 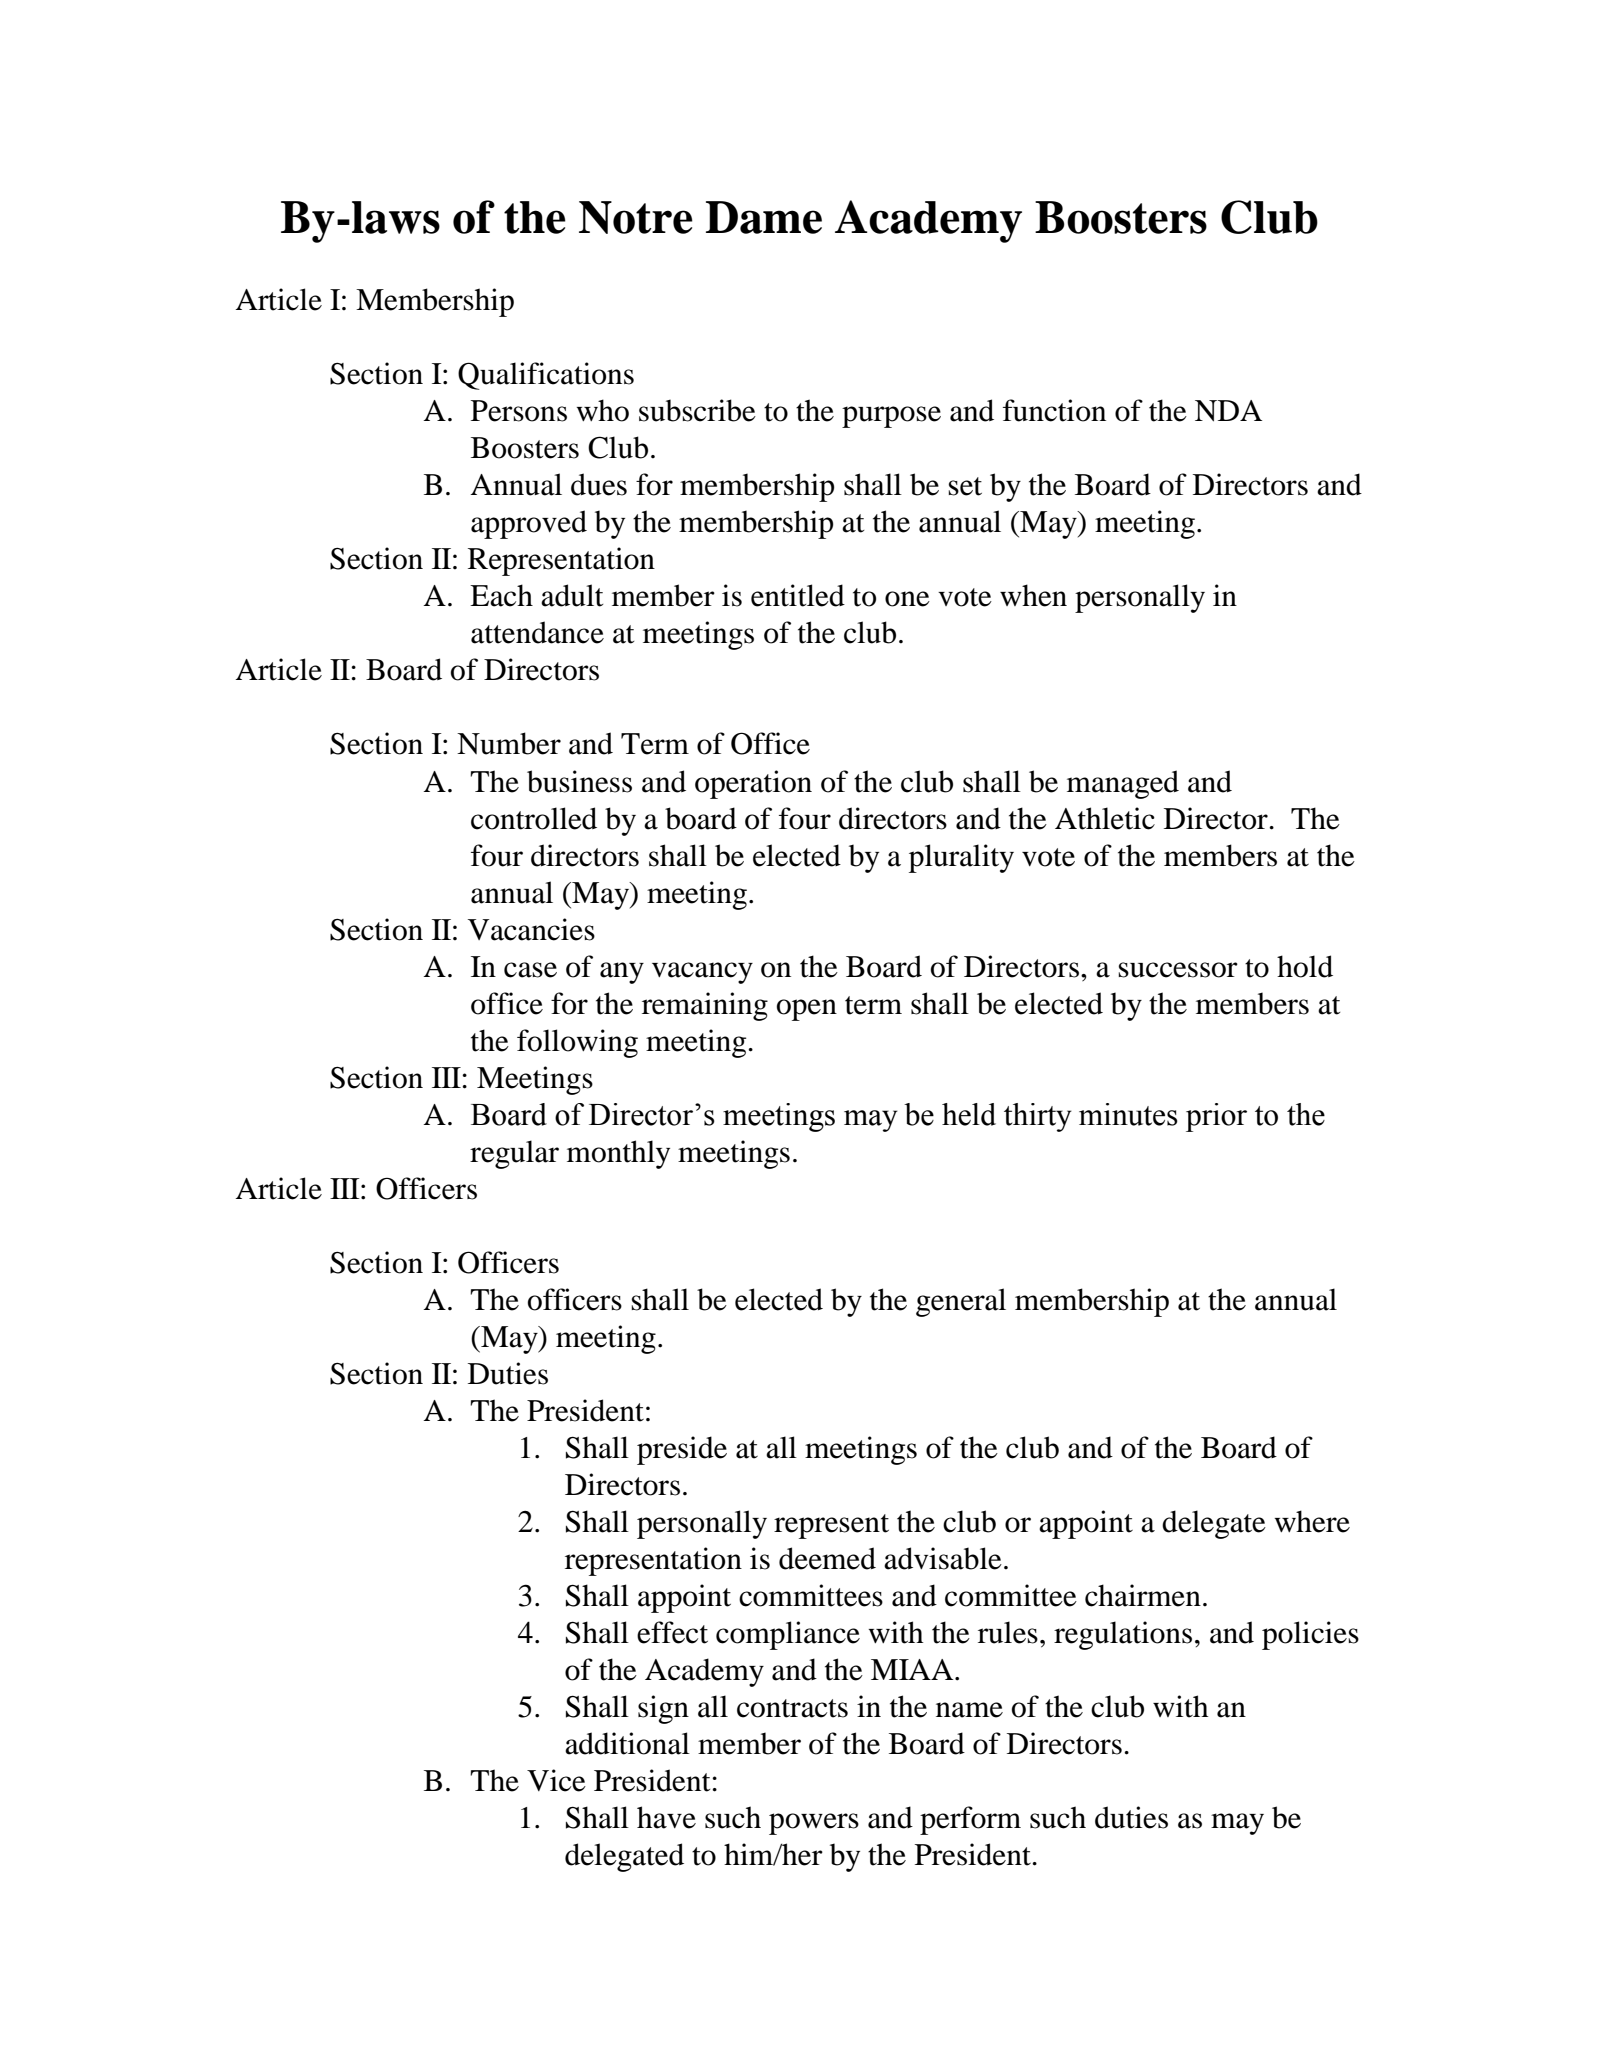 I want to click on general, so click(x=961, y=1302).
